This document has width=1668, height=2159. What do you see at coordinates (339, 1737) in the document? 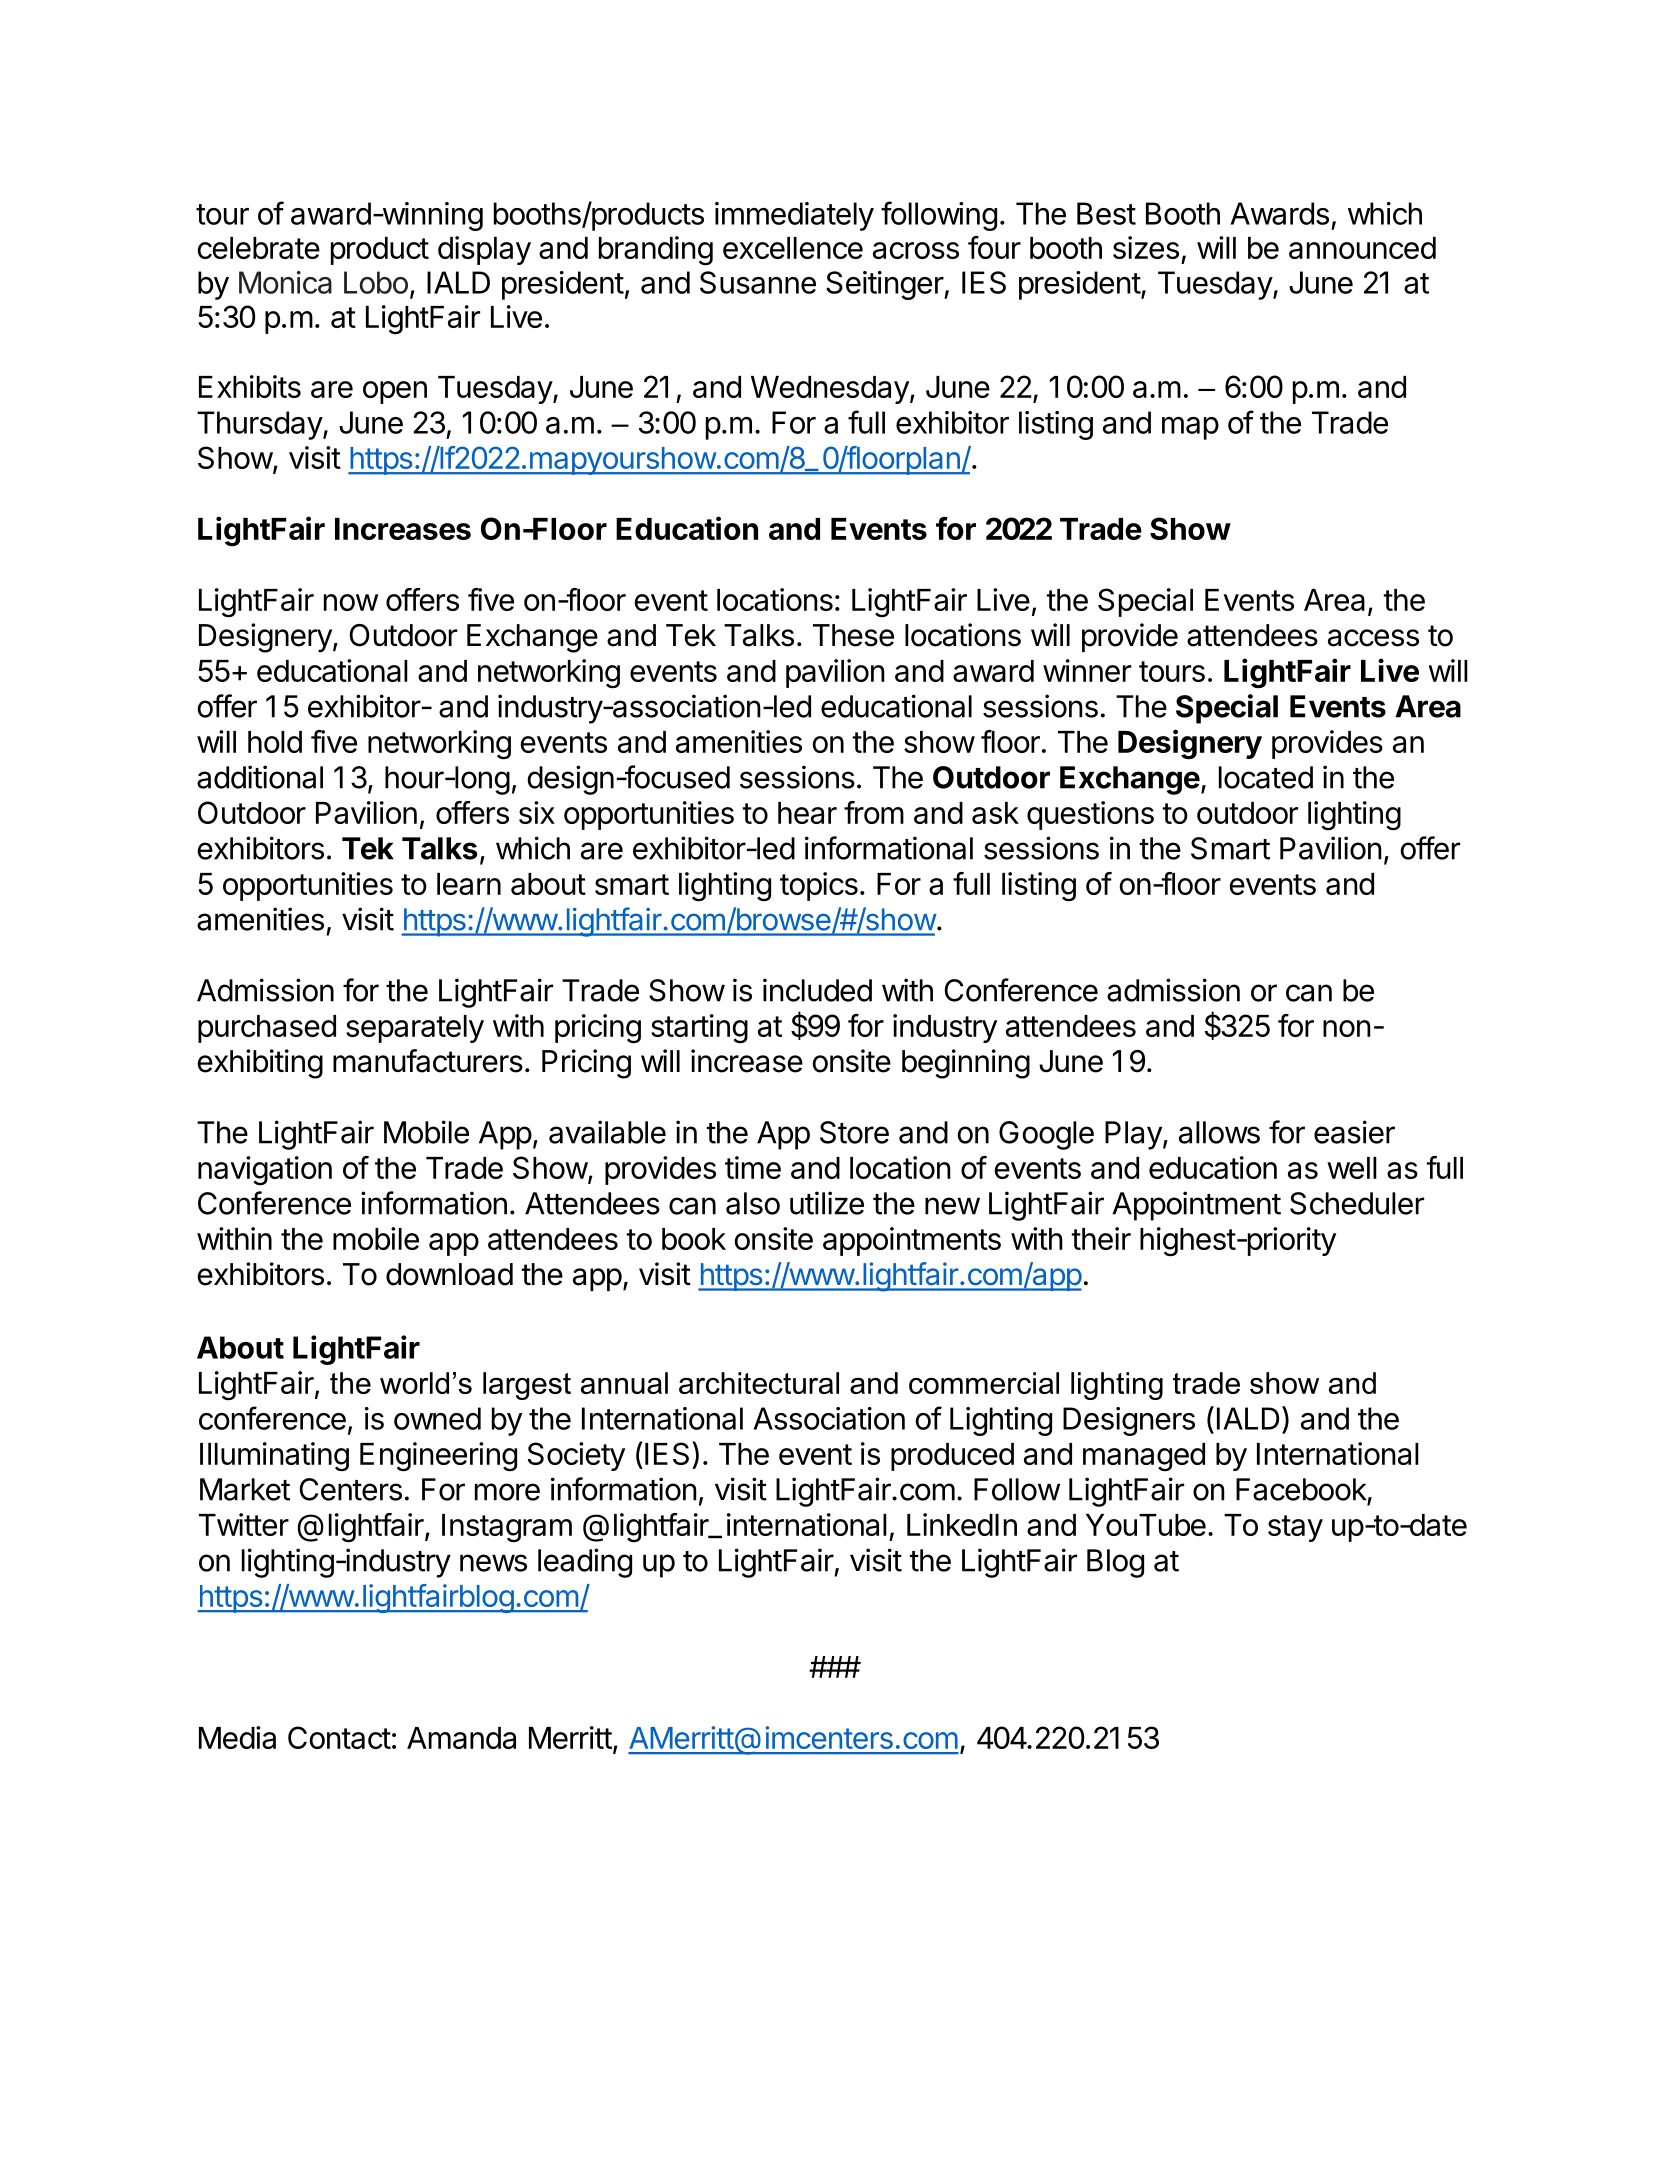
I see `Contact` at bounding box center [339, 1737].
